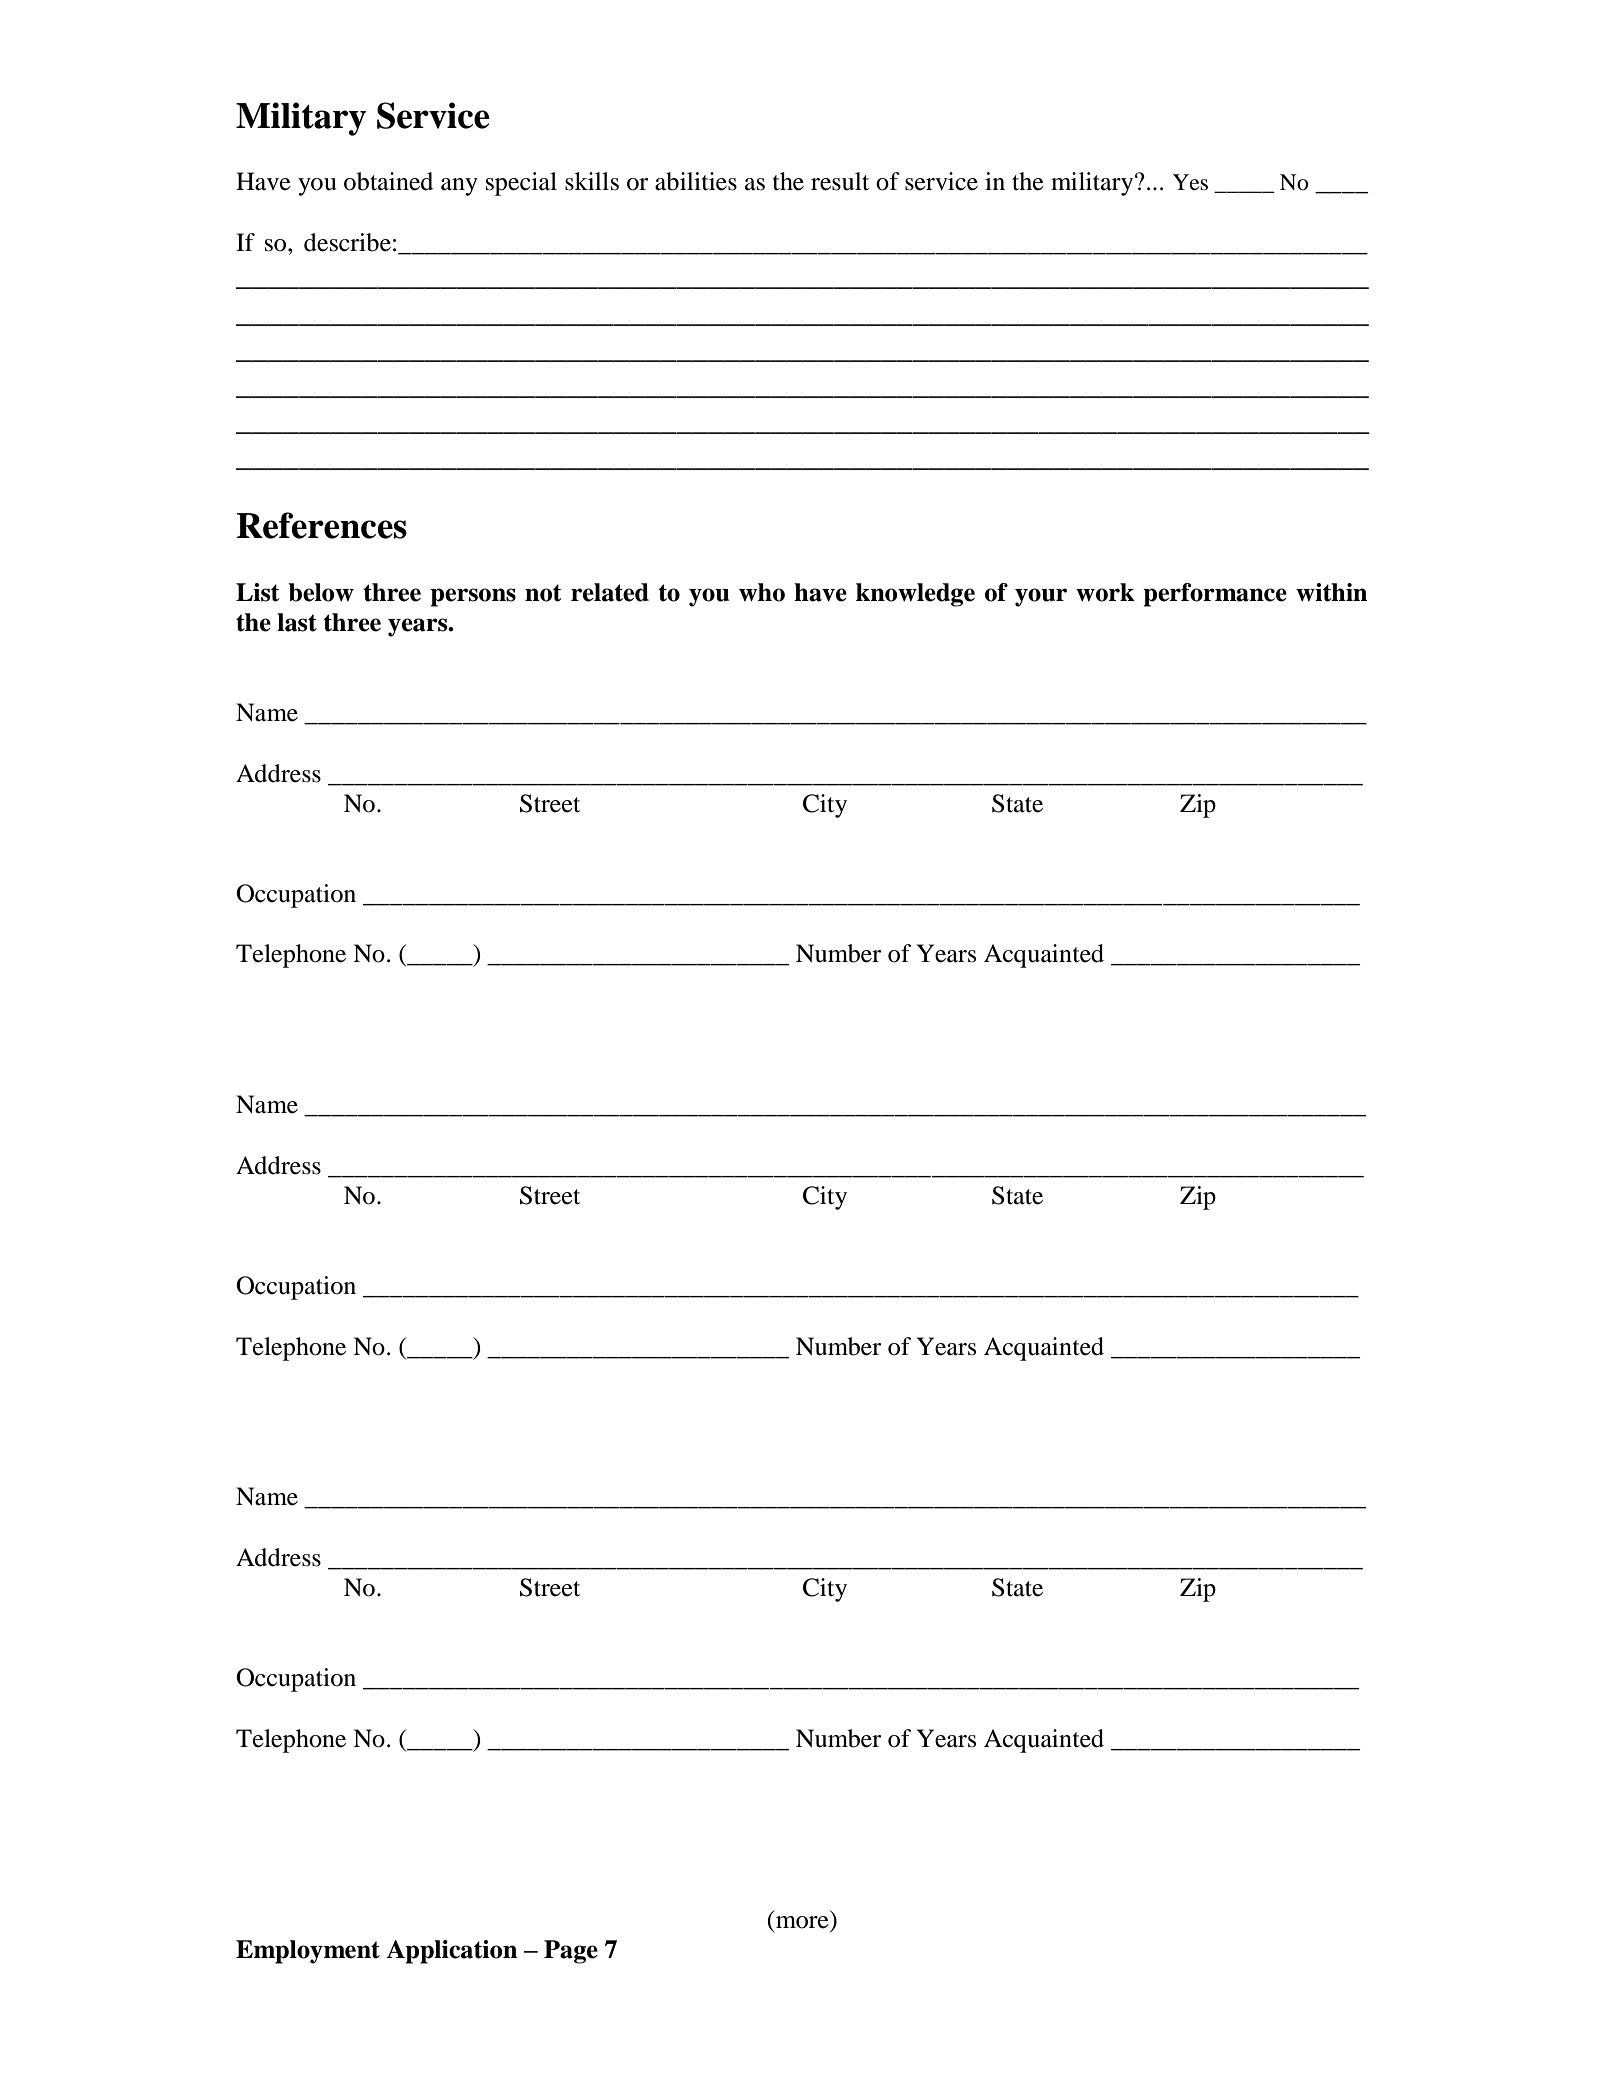 The height and width of the document is (2077, 1605). I want to click on obtained, so click(388, 181).
